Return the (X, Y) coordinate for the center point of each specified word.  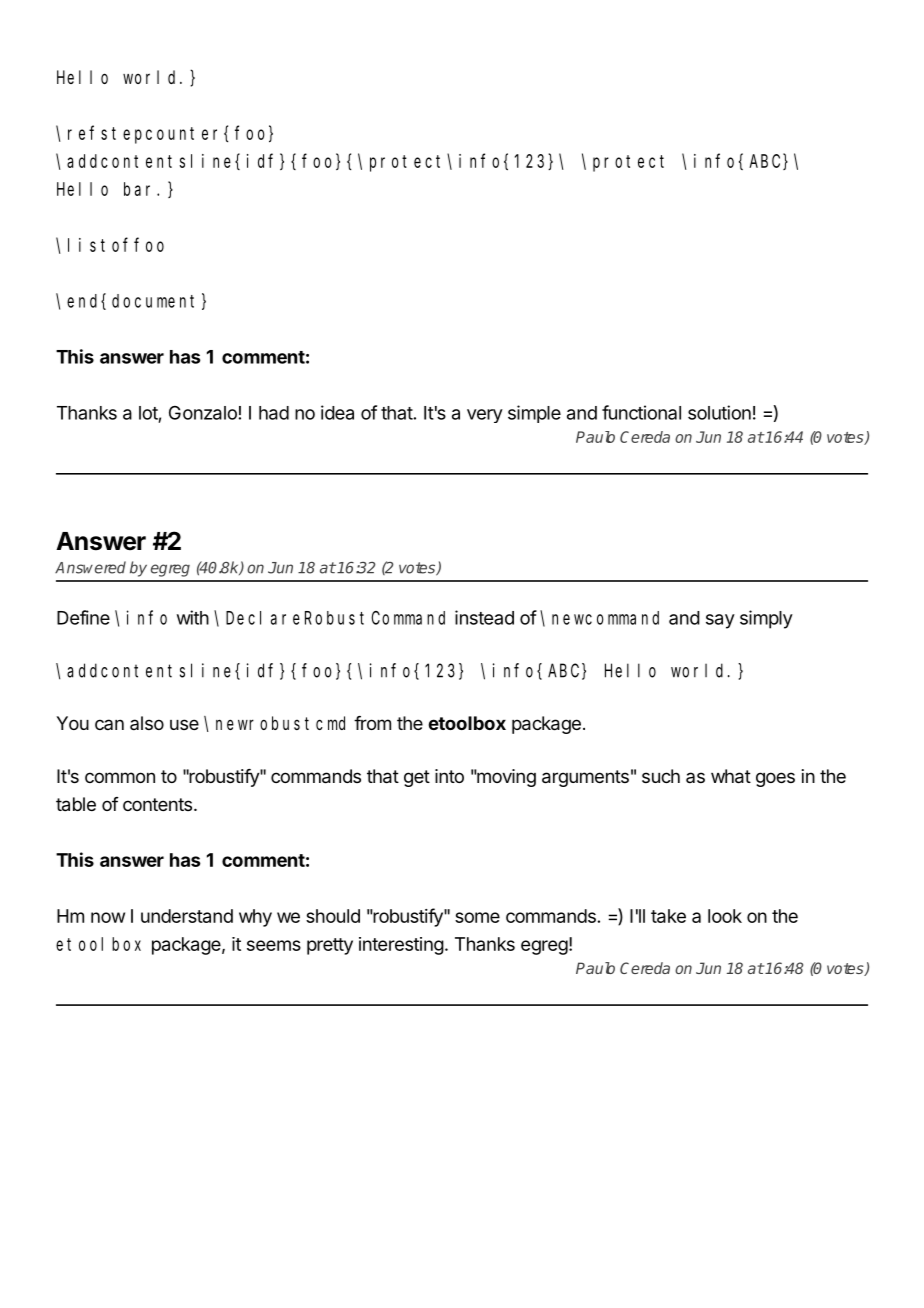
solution (719, 412)
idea (337, 412)
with (193, 617)
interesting (401, 946)
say (720, 621)
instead (484, 617)
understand (187, 916)
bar (141, 189)
